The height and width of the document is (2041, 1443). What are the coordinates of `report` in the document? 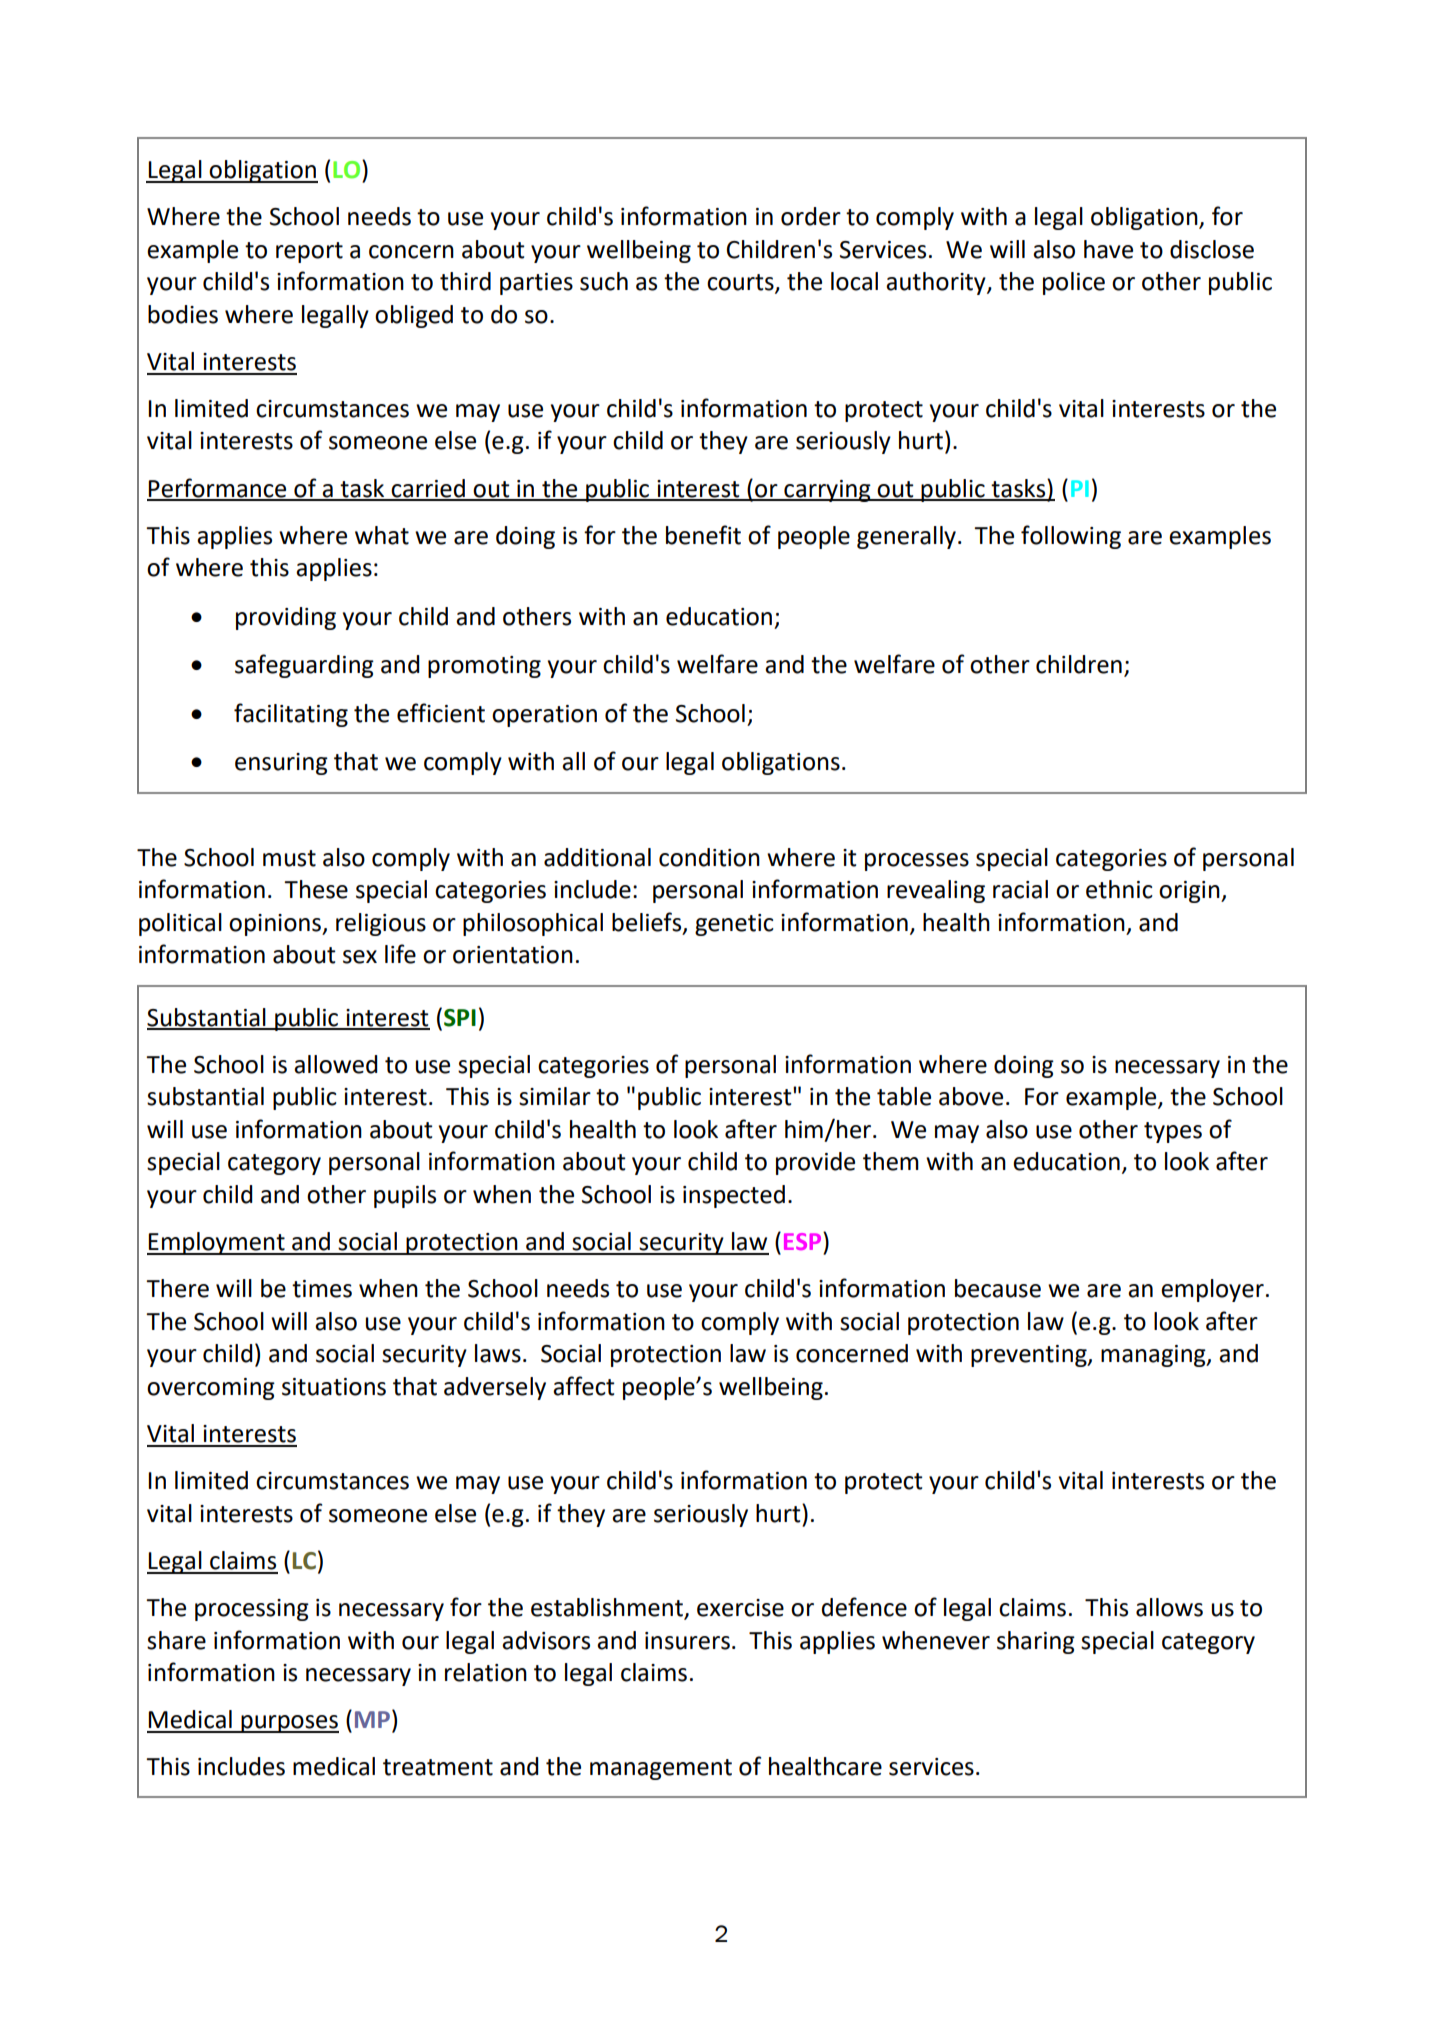 It's located at (309, 252).
